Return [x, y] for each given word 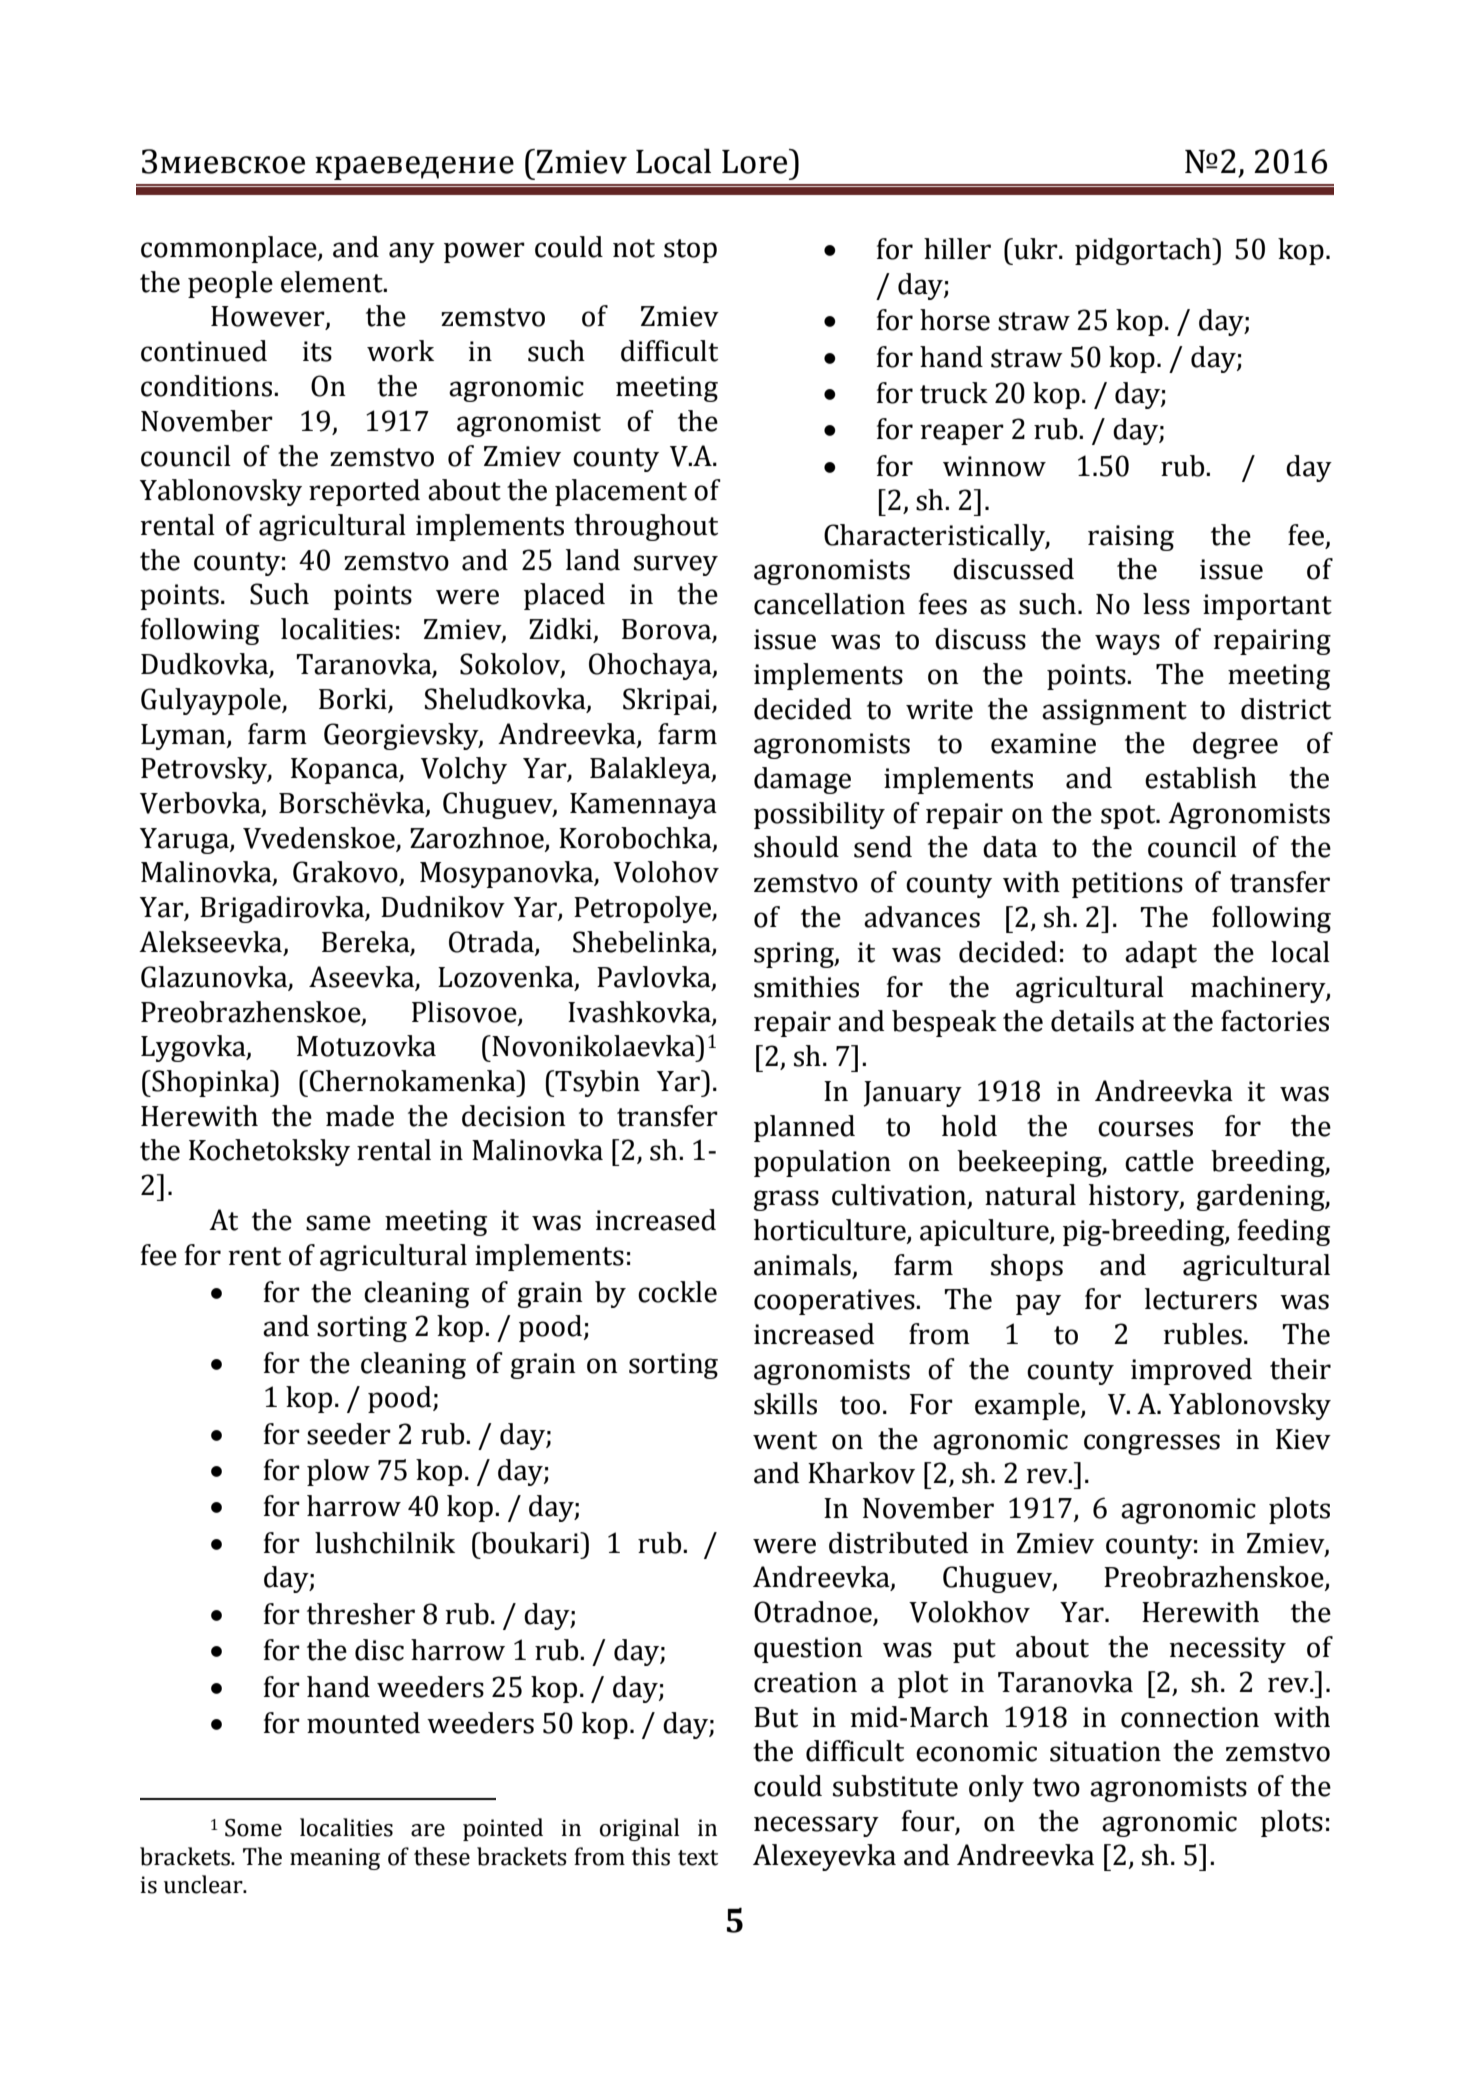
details [1092, 1021]
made [360, 1116]
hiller [957, 249]
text [698, 1858]
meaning [335, 1859]
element [333, 282]
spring [795, 955]
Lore [756, 161]
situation [1105, 1751]
